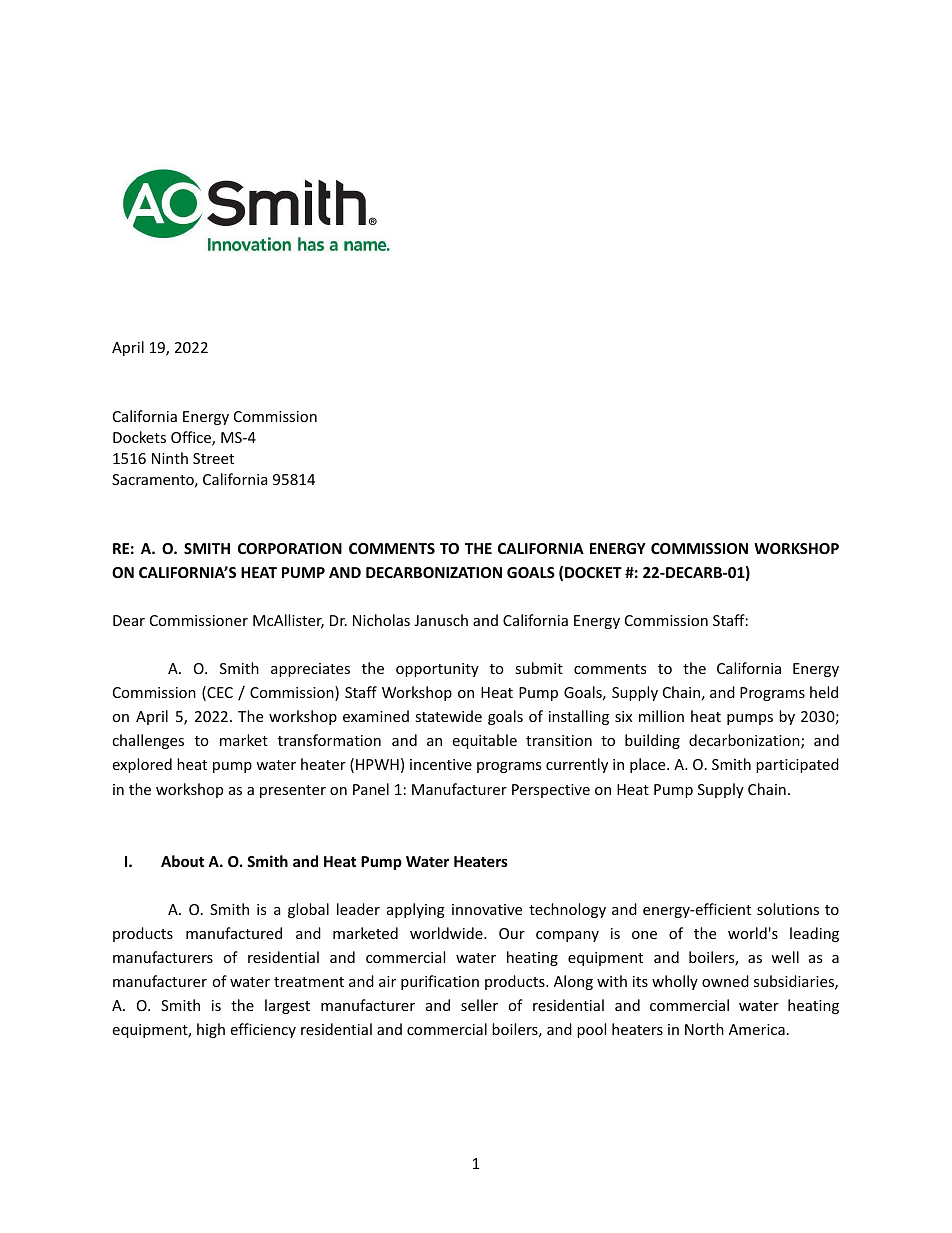 Image resolution: width=952 pixels, height=1233 pixels. Describe the element at coordinates (213, 458) in the screenshot. I see `Street` at that location.
